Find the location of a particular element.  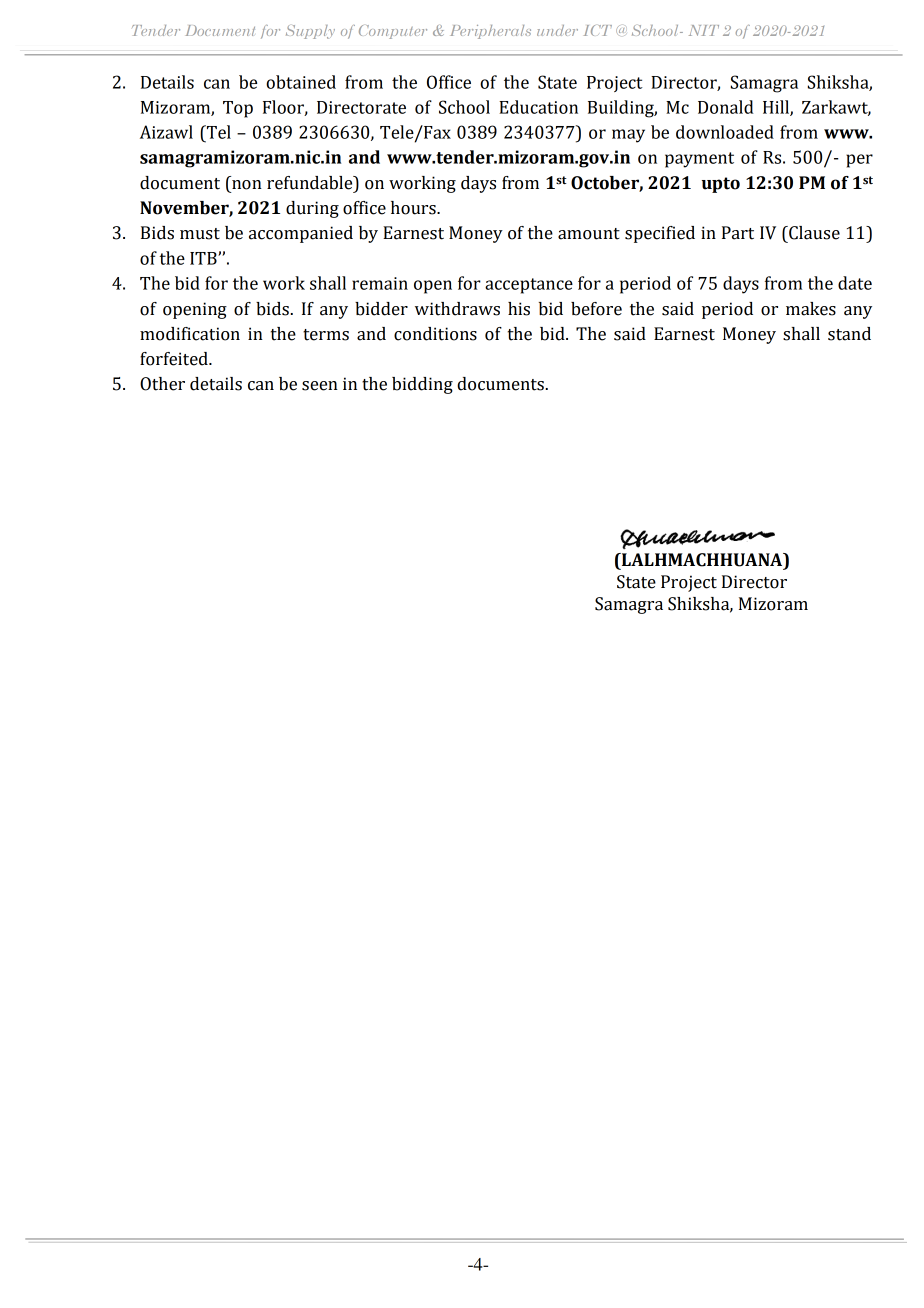

Top is located at coordinates (238, 109).
